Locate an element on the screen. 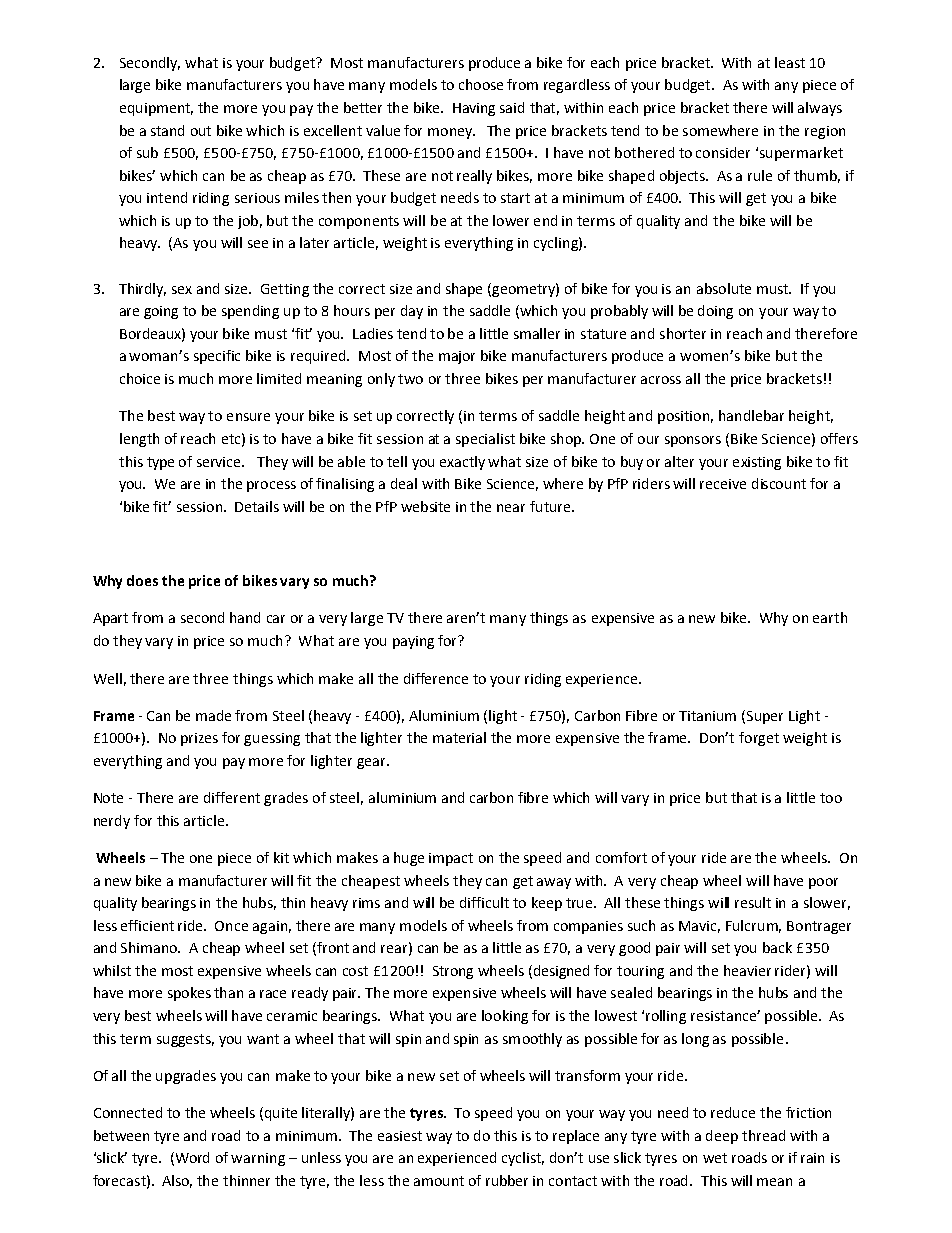  specific is located at coordinates (217, 357).
